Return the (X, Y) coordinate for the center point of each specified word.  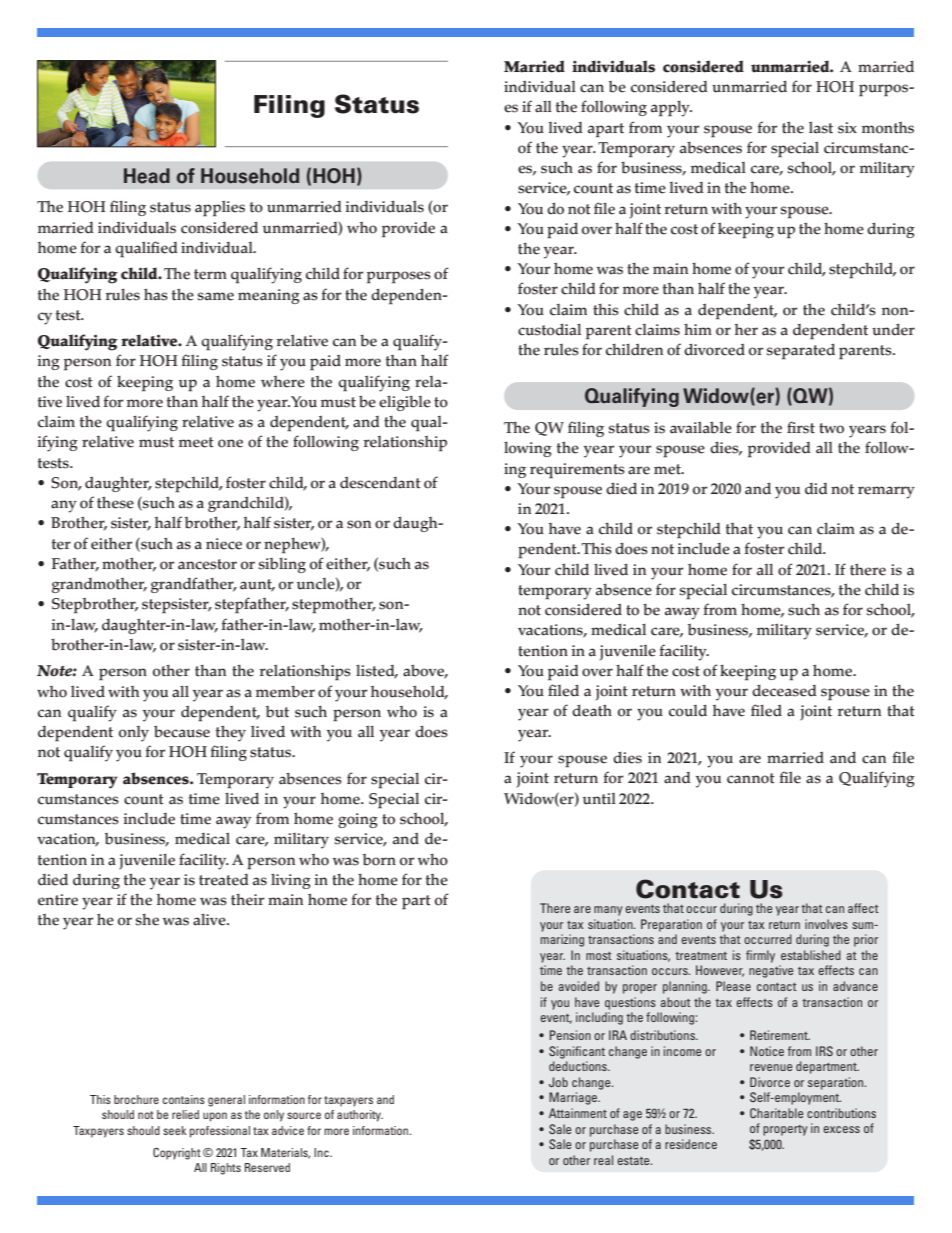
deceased (784, 690)
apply (671, 109)
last (821, 128)
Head (147, 176)
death (592, 710)
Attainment (578, 1113)
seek (175, 1130)
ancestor (207, 564)
